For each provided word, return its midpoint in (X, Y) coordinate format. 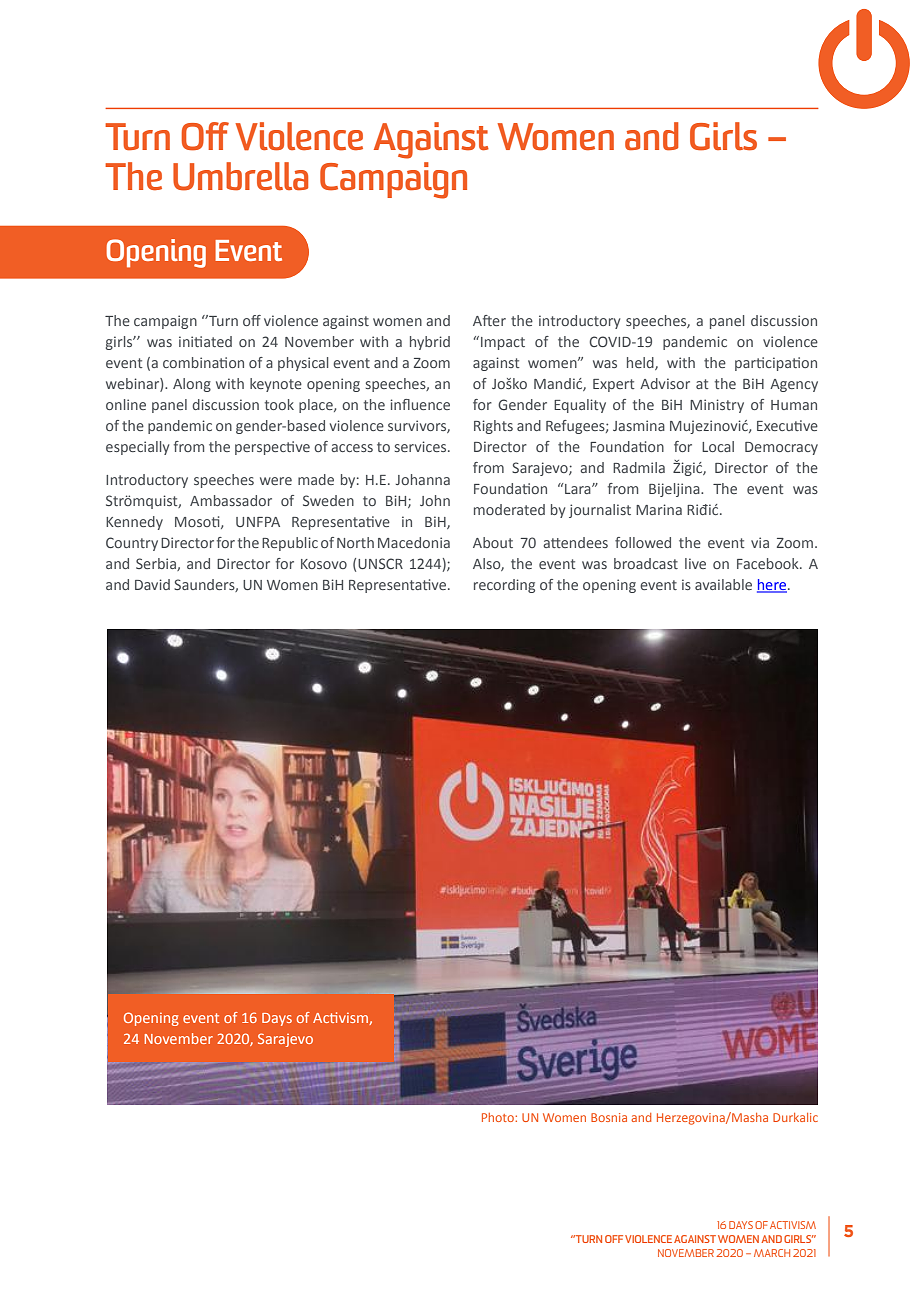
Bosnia (609, 1117)
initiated (205, 341)
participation (776, 364)
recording (504, 586)
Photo (499, 1117)
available (723, 584)
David (152, 584)
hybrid (430, 343)
